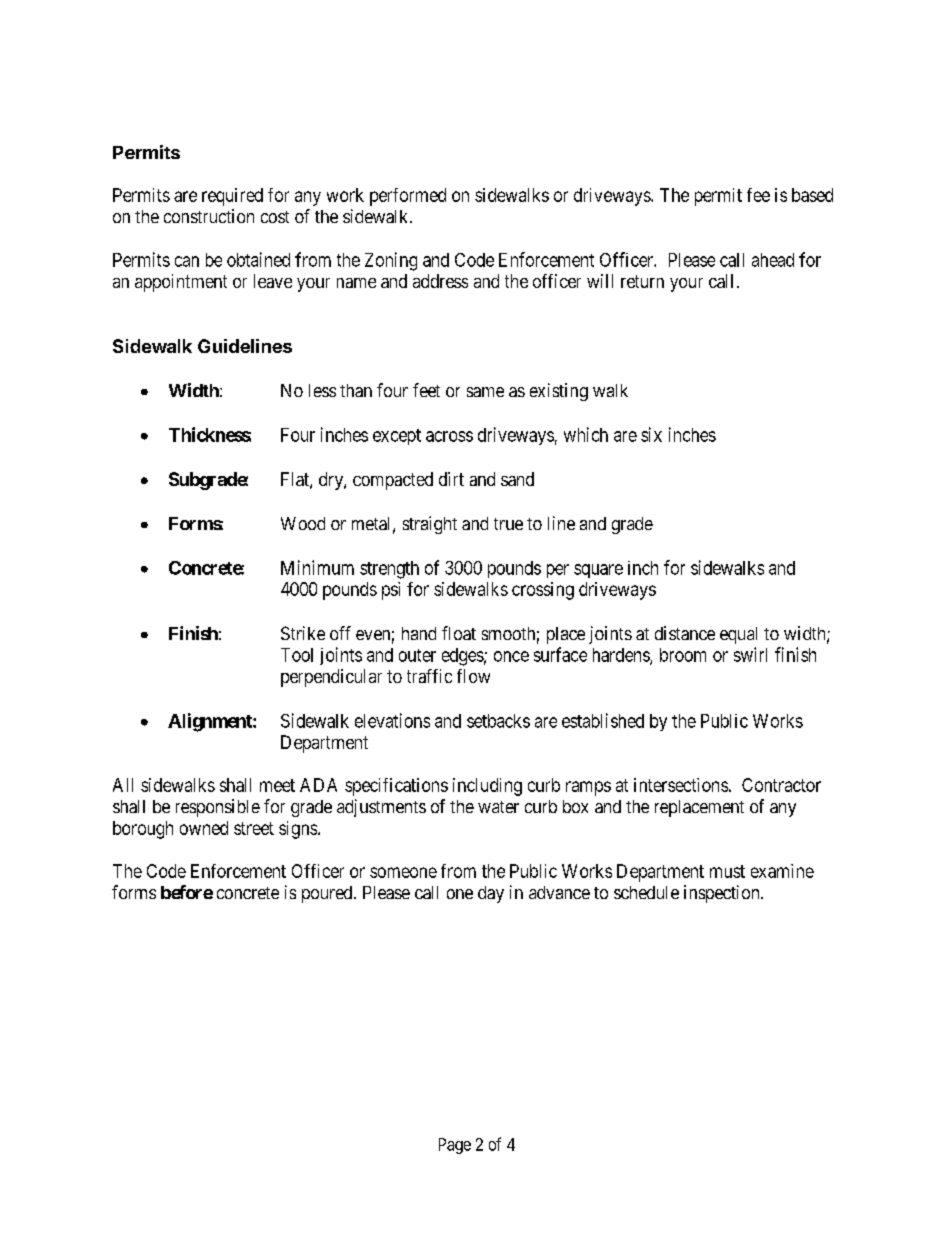 This screenshot has width=952, height=1233. What do you see at coordinates (651, 434) in the screenshot?
I see `six` at bounding box center [651, 434].
